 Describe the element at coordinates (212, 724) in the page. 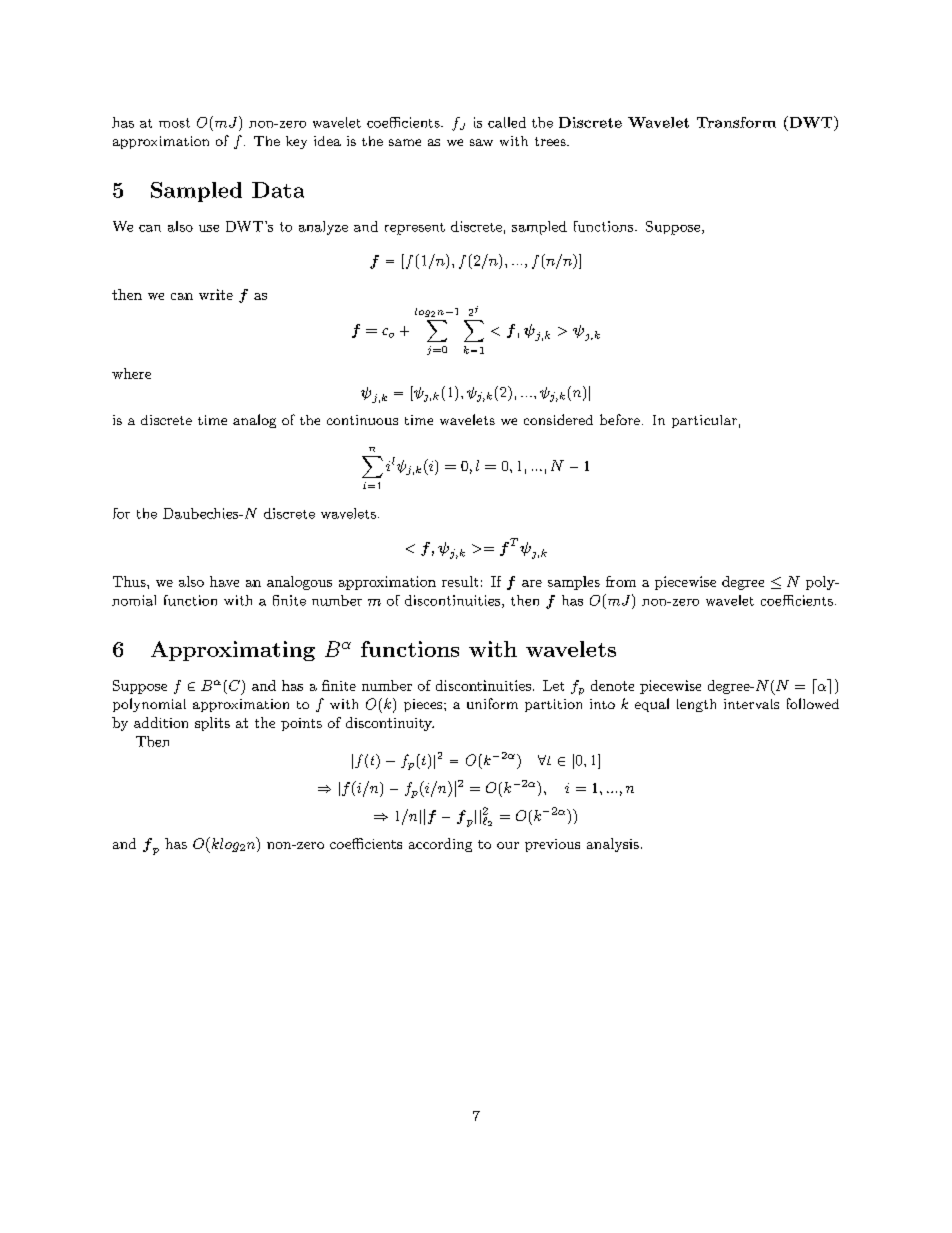

I see `splits` at that location.
